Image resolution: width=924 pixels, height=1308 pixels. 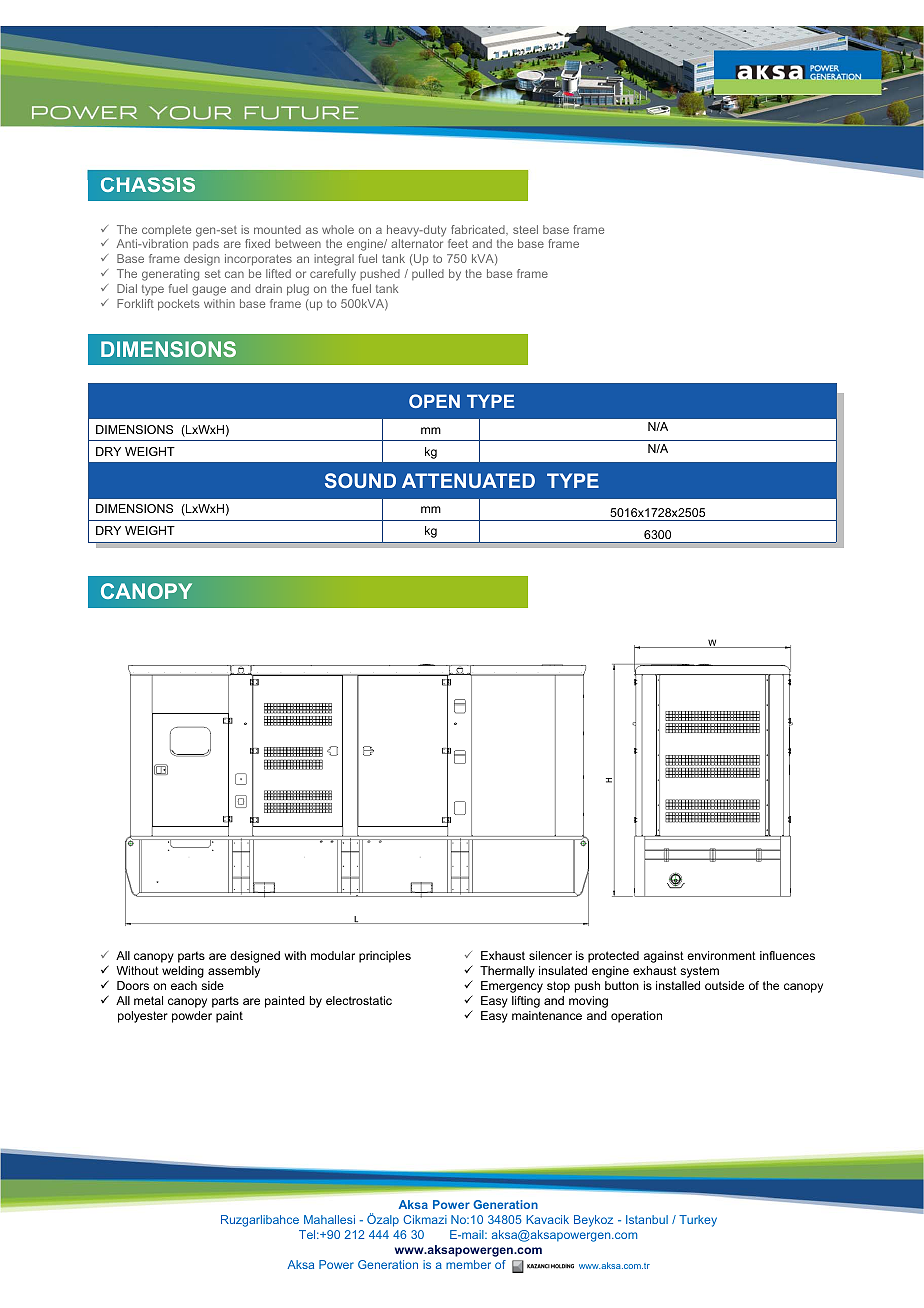 What do you see at coordinates (434, 401) in the page?
I see `OPEN` at bounding box center [434, 401].
